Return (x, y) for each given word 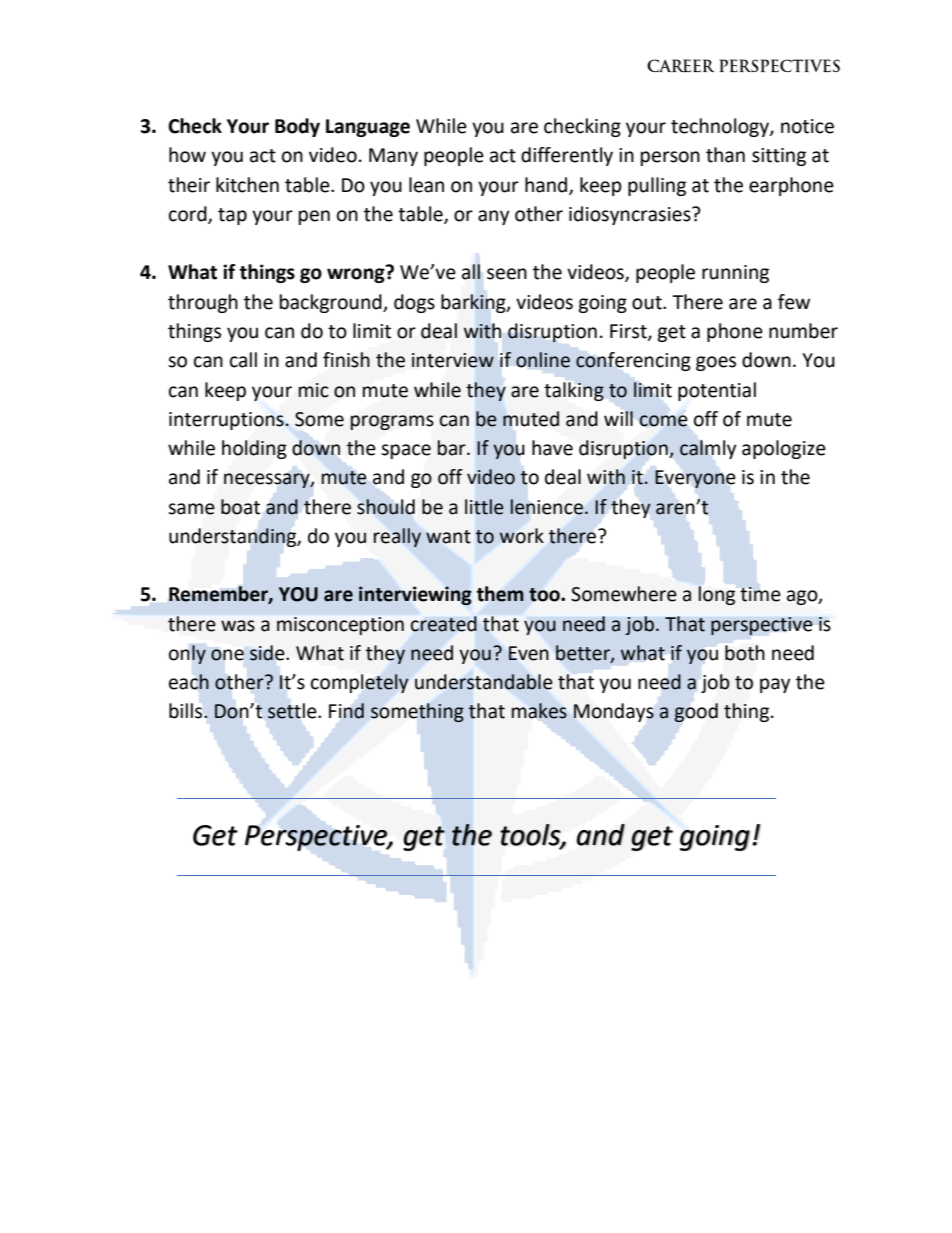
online (543, 360)
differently (567, 156)
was (238, 626)
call (243, 360)
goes (716, 363)
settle (293, 711)
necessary (268, 480)
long (717, 595)
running (735, 274)
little (484, 507)
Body (297, 127)
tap (232, 216)
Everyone (695, 479)
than (725, 155)
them (500, 594)
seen (507, 274)
